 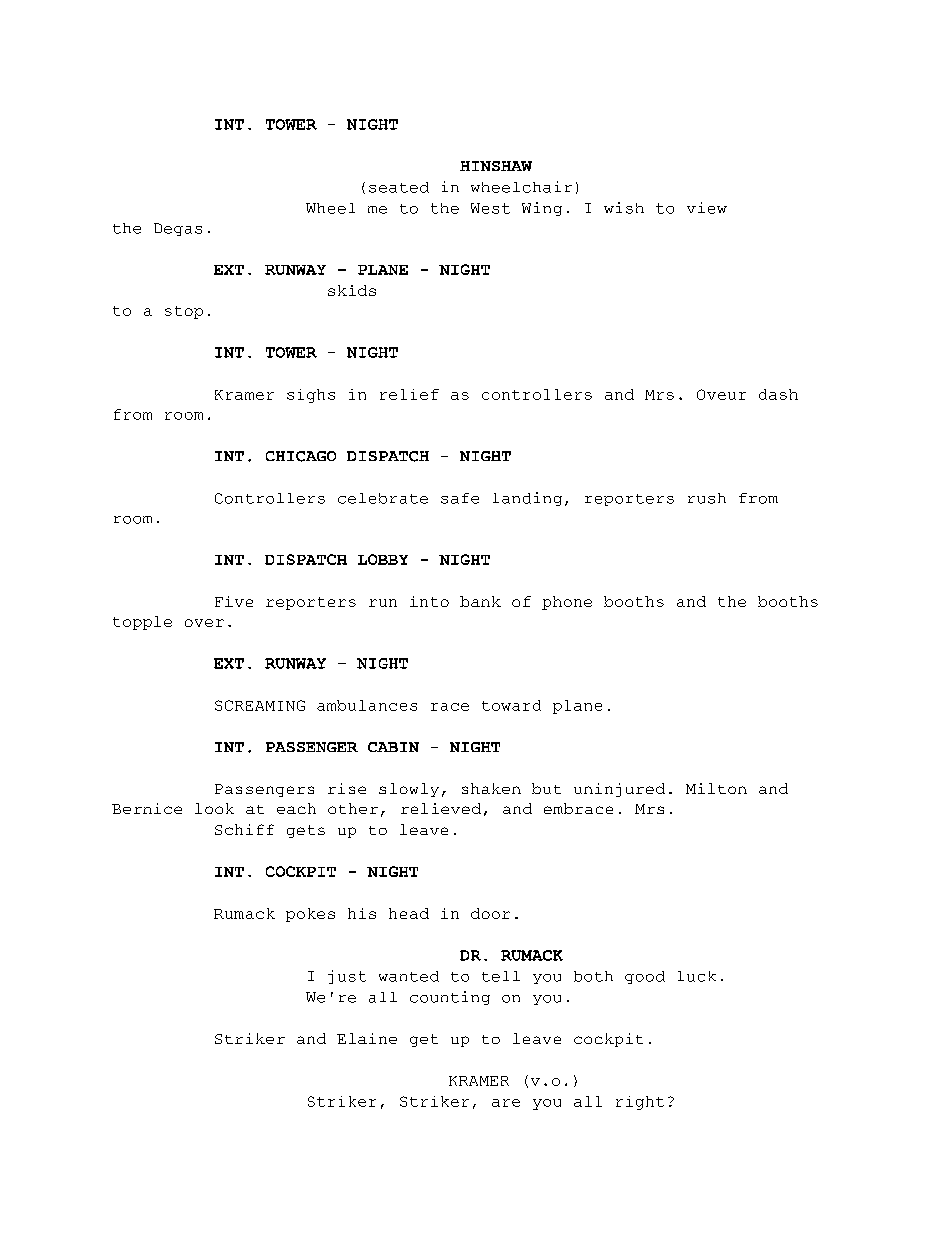 What do you see at coordinates (260, 705) in the document?
I see `SCREAMING` at bounding box center [260, 705].
